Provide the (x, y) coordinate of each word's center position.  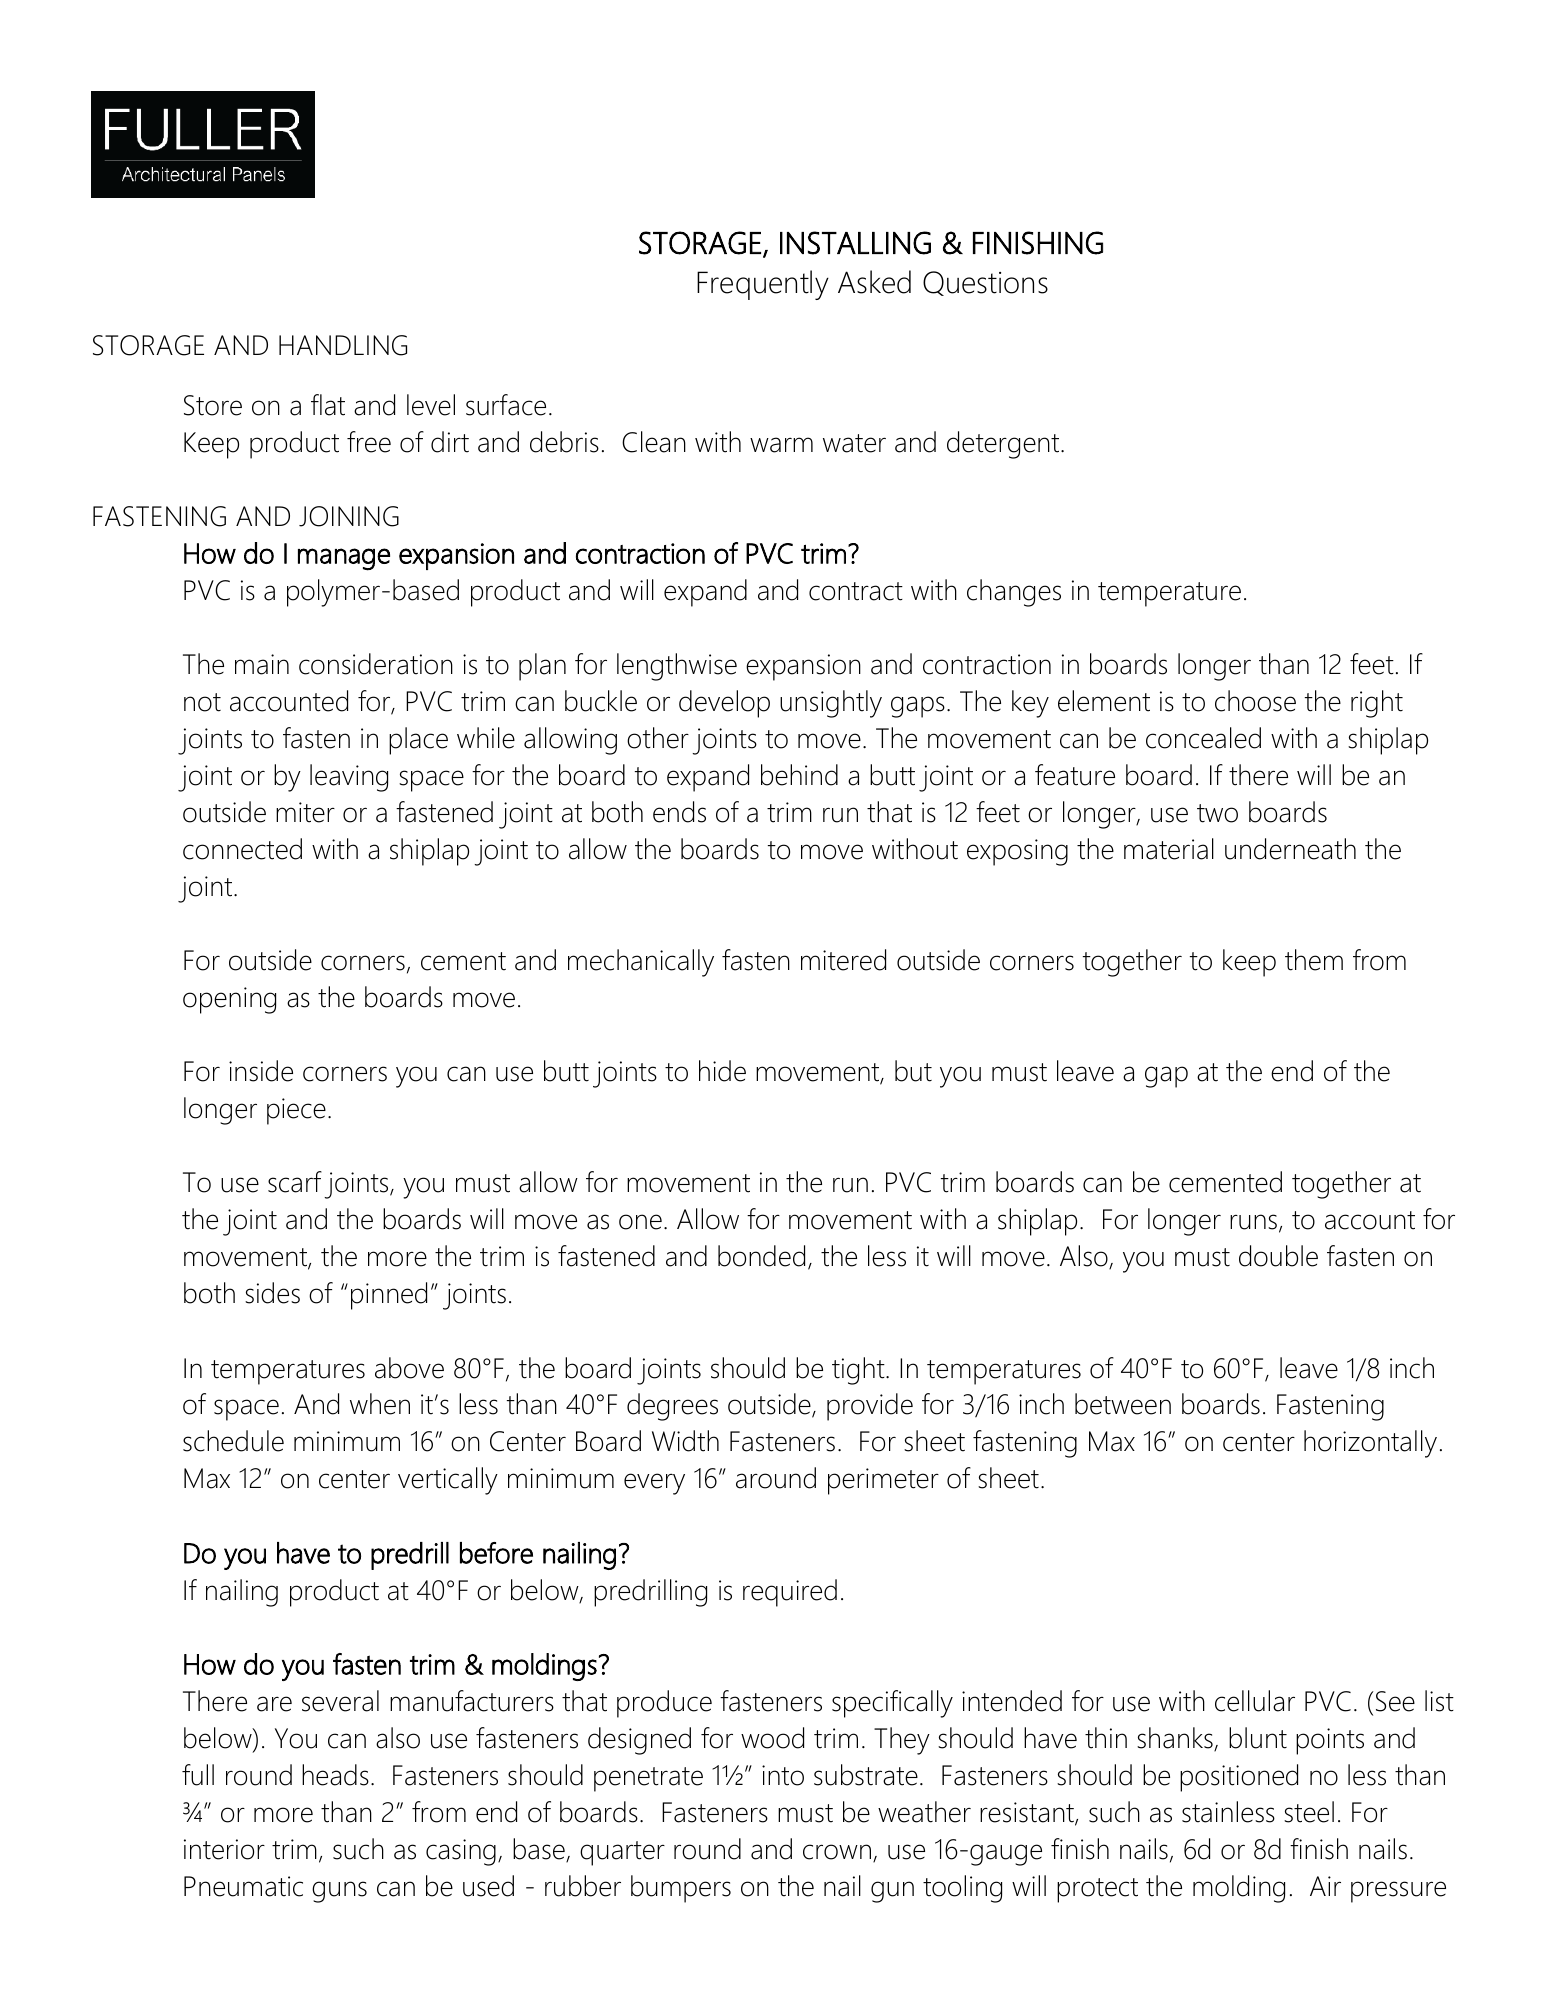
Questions (985, 283)
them (1314, 960)
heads (335, 1775)
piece (296, 1111)
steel (1309, 1812)
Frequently (763, 285)
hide (722, 1071)
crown (837, 1852)
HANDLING (343, 345)
